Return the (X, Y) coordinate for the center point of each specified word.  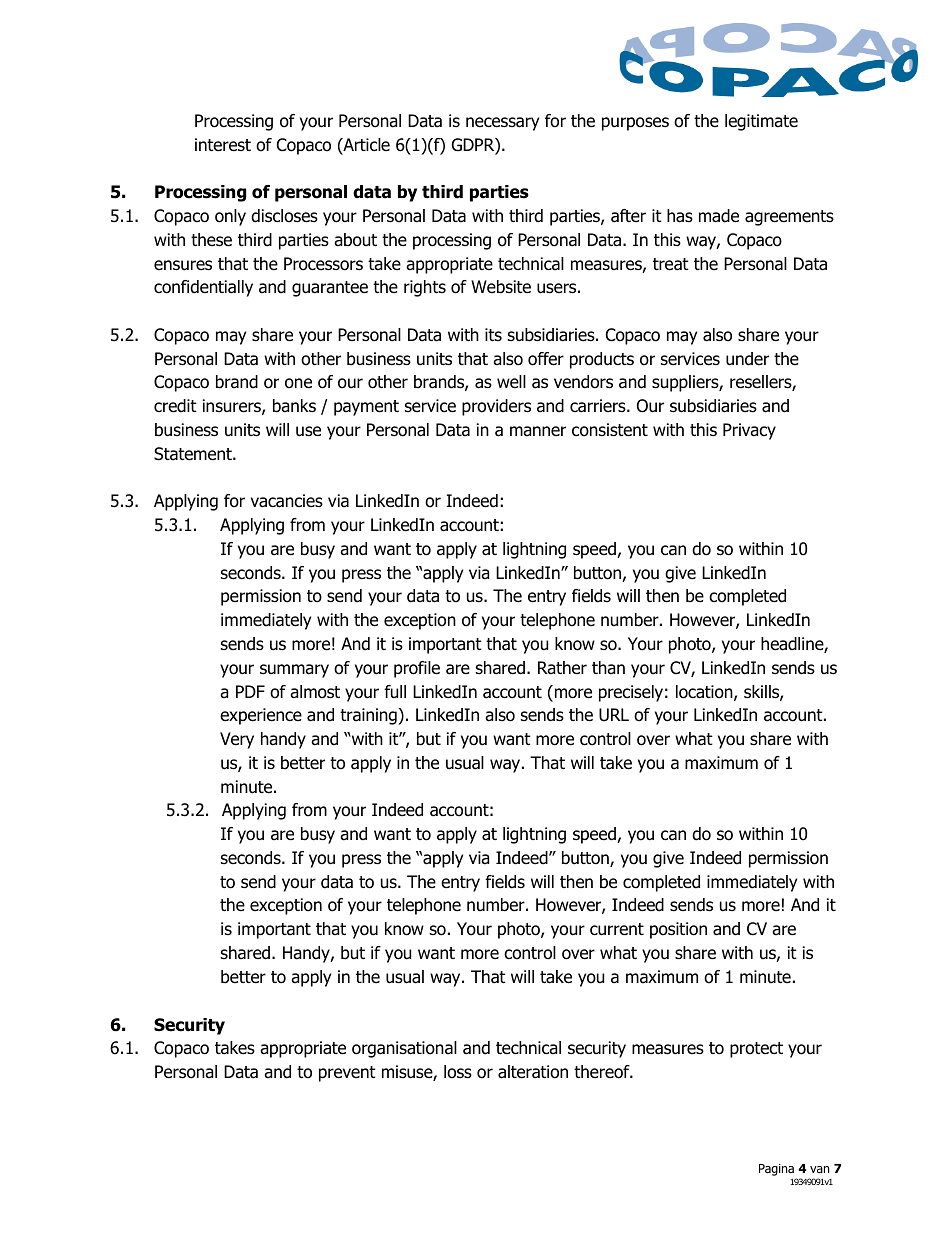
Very (237, 740)
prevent (347, 1074)
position (678, 930)
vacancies (287, 501)
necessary (502, 124)
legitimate (761, 122)
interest (223, 145)
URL (614, 715)
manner (538, 431)
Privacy (749, 431)
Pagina (776, 1170)
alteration (533, 1072)
